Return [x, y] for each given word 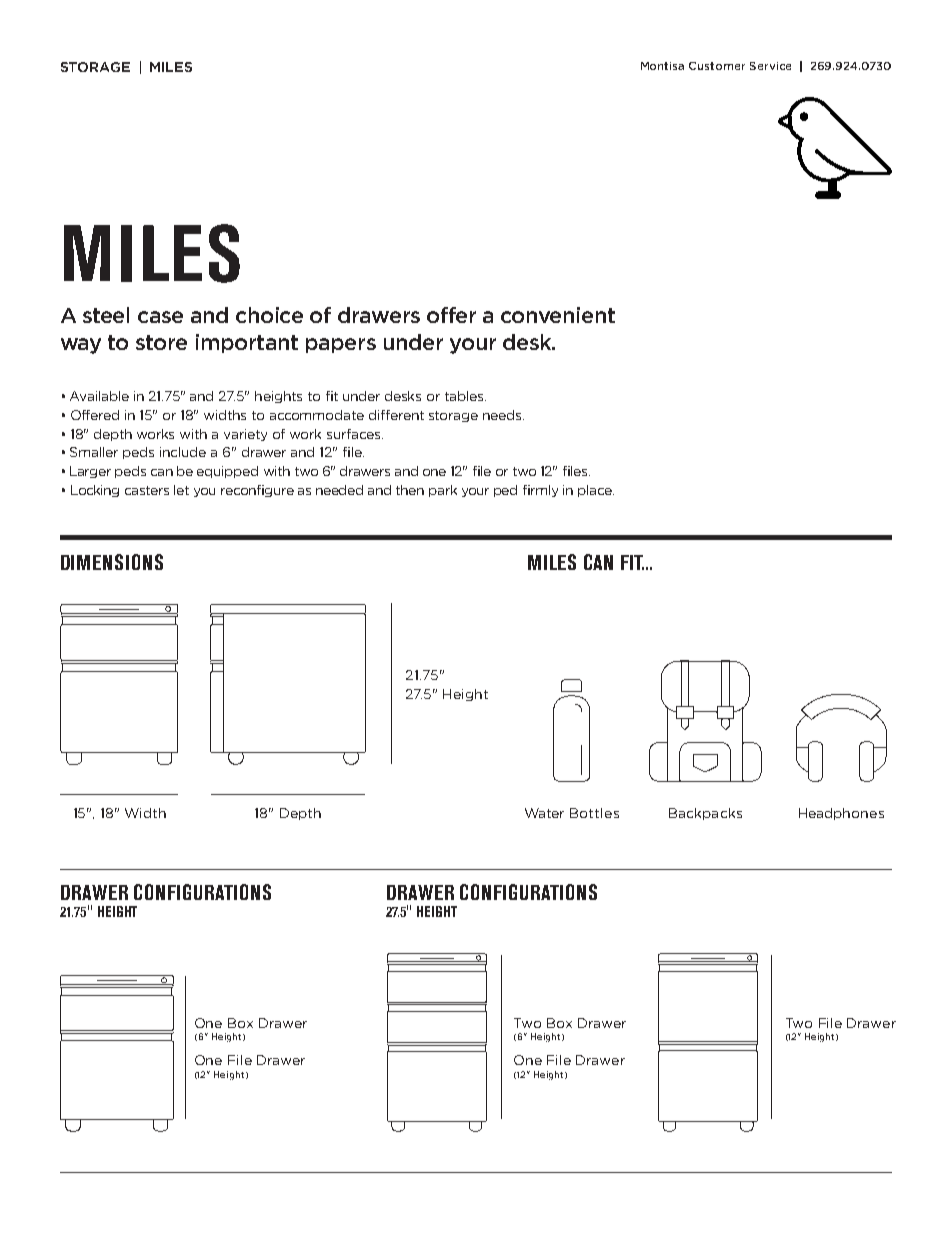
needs [503, 415]
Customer [717, 66]
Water [544, 813]
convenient [558, 315]
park [443, 491]
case [160, 317]
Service [770, 66]
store [161, 342]
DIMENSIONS [112, 562]
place [596, 491]
